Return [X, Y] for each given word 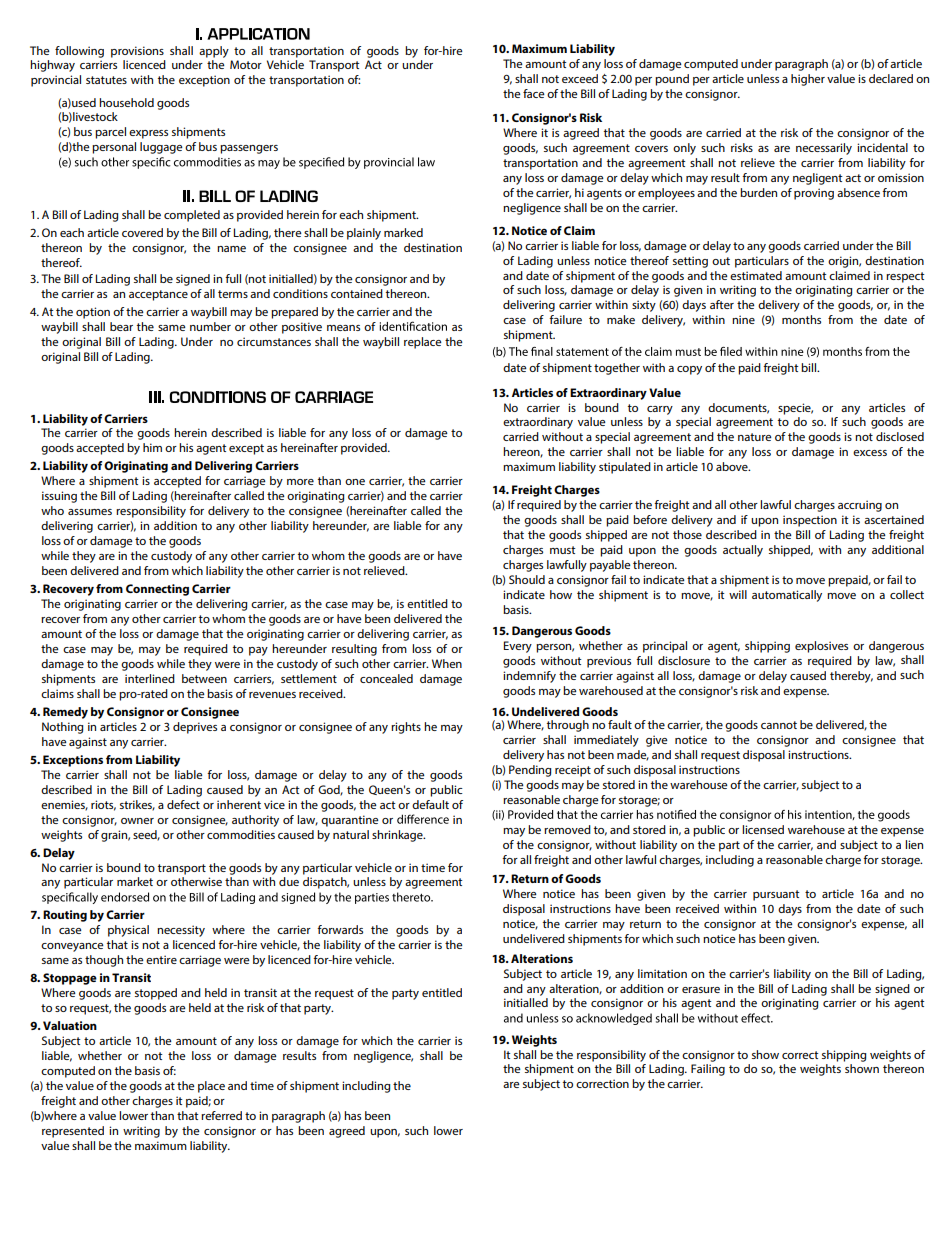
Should [527, 579]
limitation [662, 973]
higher [808, 80]
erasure [701, 990]
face [534, 93]
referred [221, 1115]
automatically [787, 596]
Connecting [157, 590]
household [126, 102]
